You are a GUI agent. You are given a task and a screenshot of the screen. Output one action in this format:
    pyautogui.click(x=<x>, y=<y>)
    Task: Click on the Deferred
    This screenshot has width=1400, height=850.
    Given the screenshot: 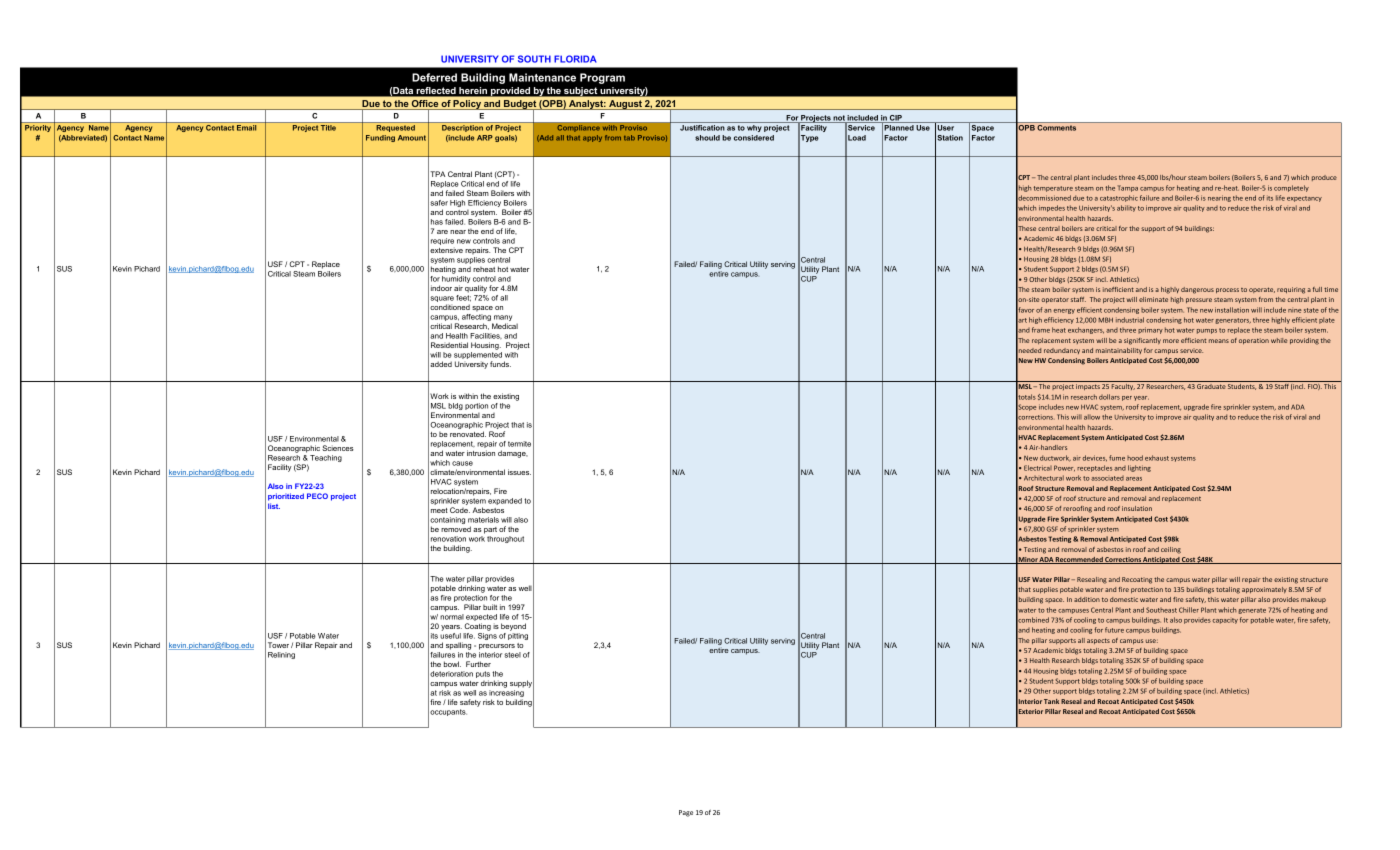 What is the action you would take?
    pyautogui.click(x=434, y=77)
